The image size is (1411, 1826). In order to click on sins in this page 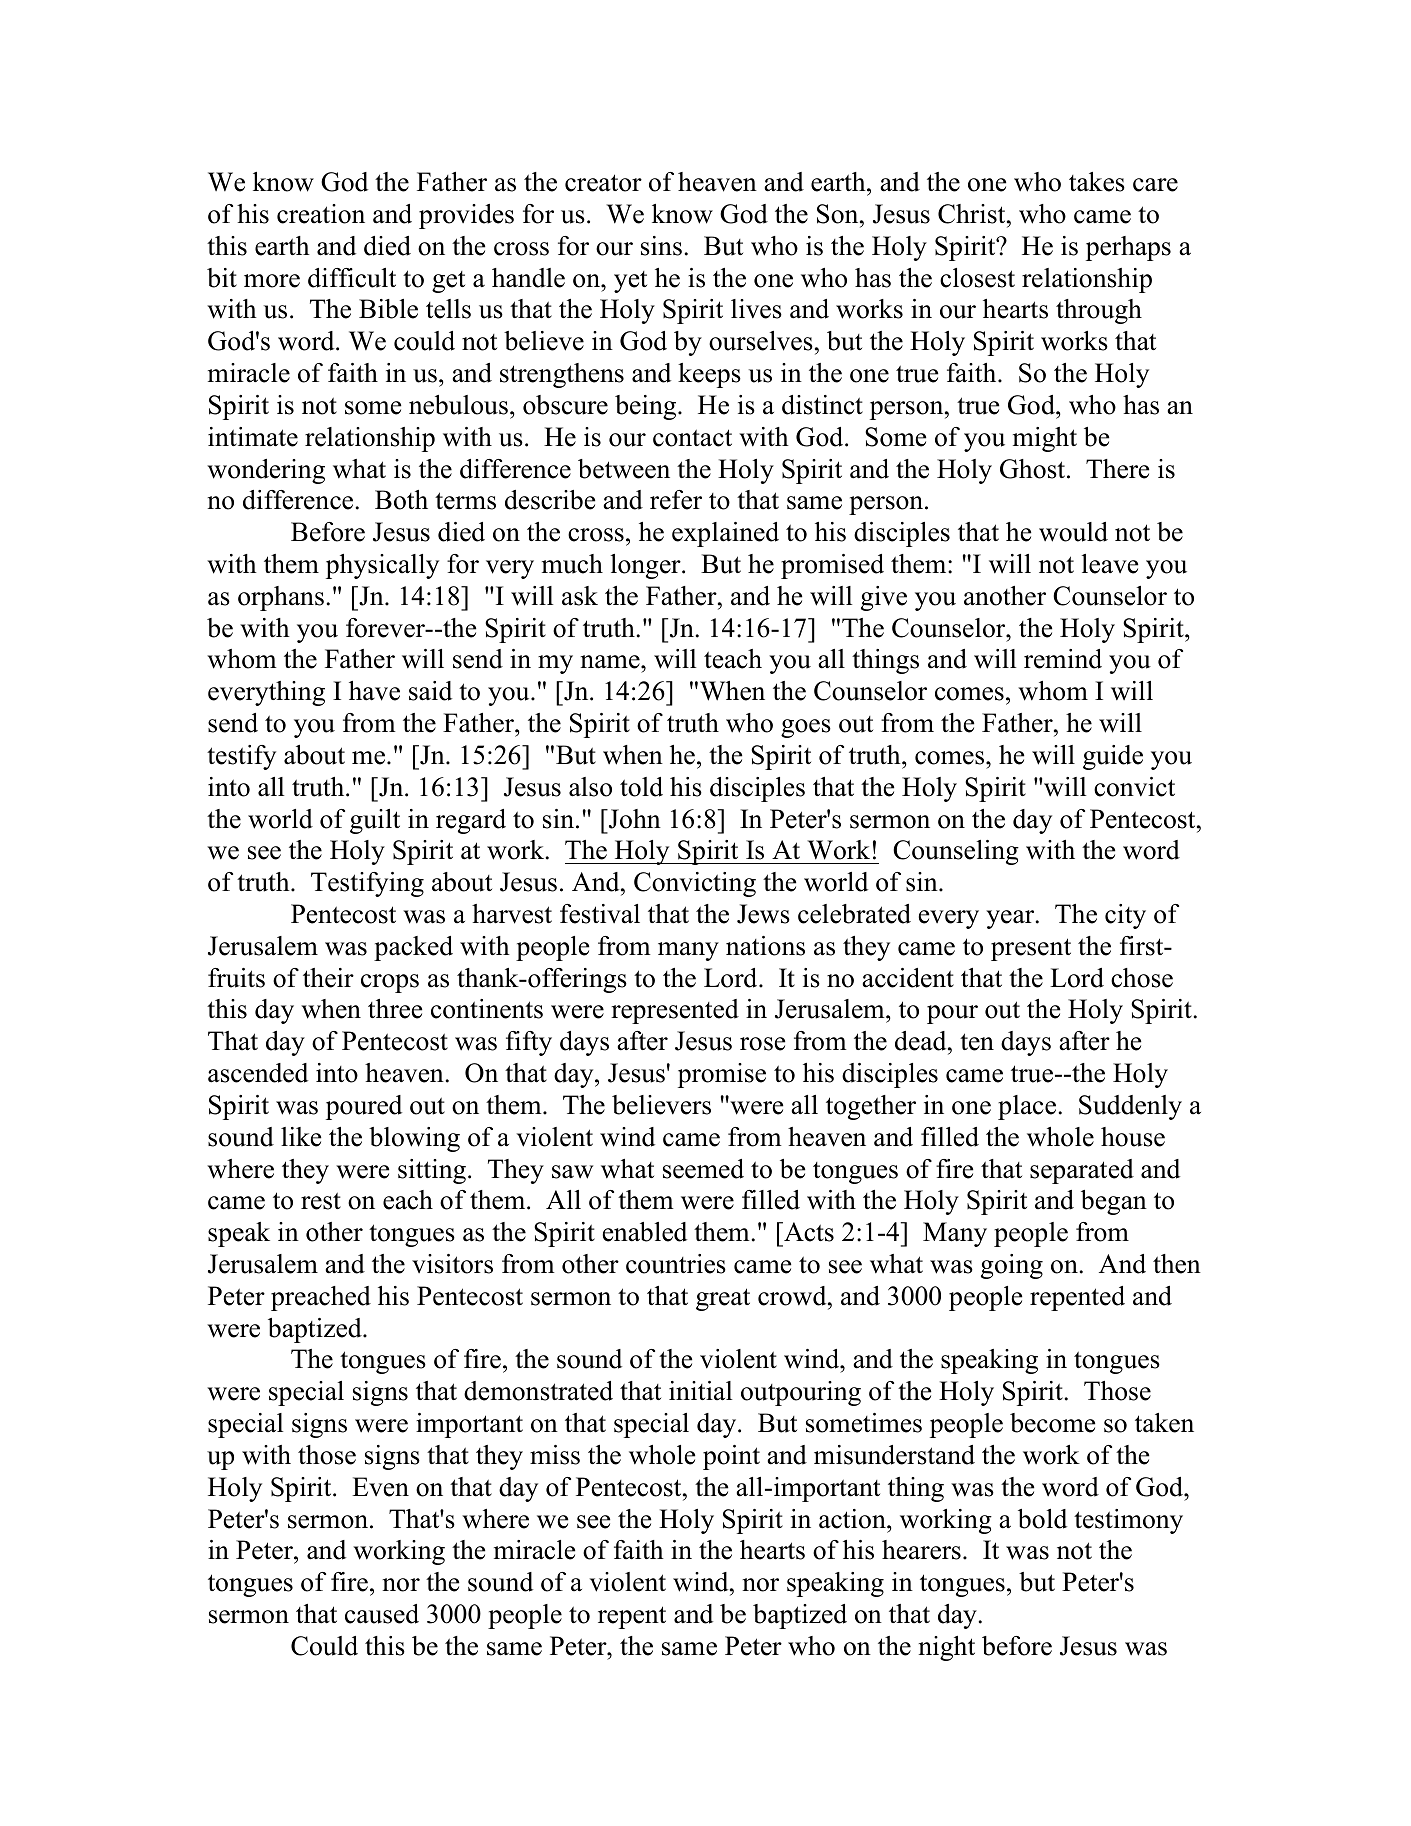, I will do `click(661, 246)`.
